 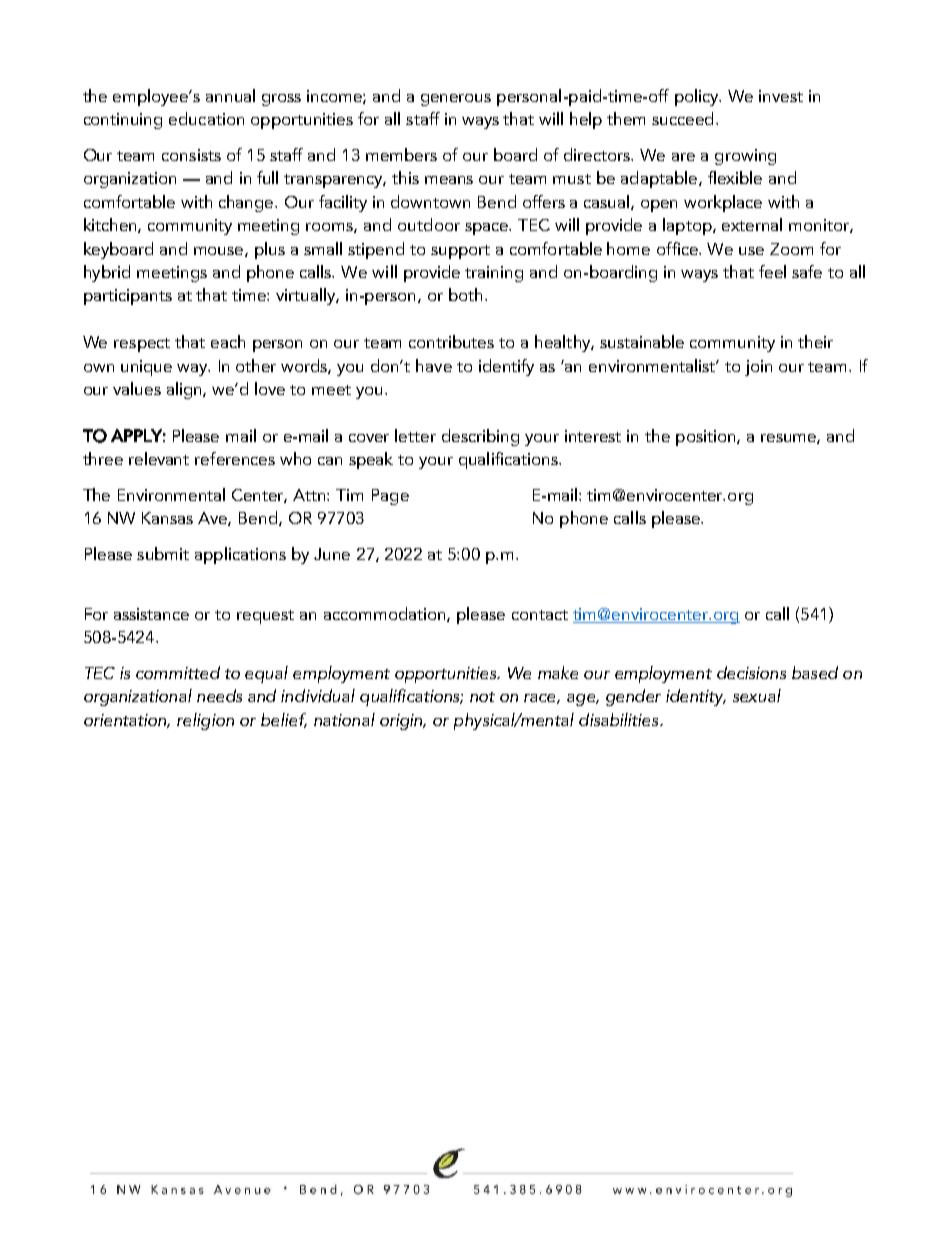 What do you see at coordinates (482, 697) in the page?
I see `not` at bounding box center [482, 697].
